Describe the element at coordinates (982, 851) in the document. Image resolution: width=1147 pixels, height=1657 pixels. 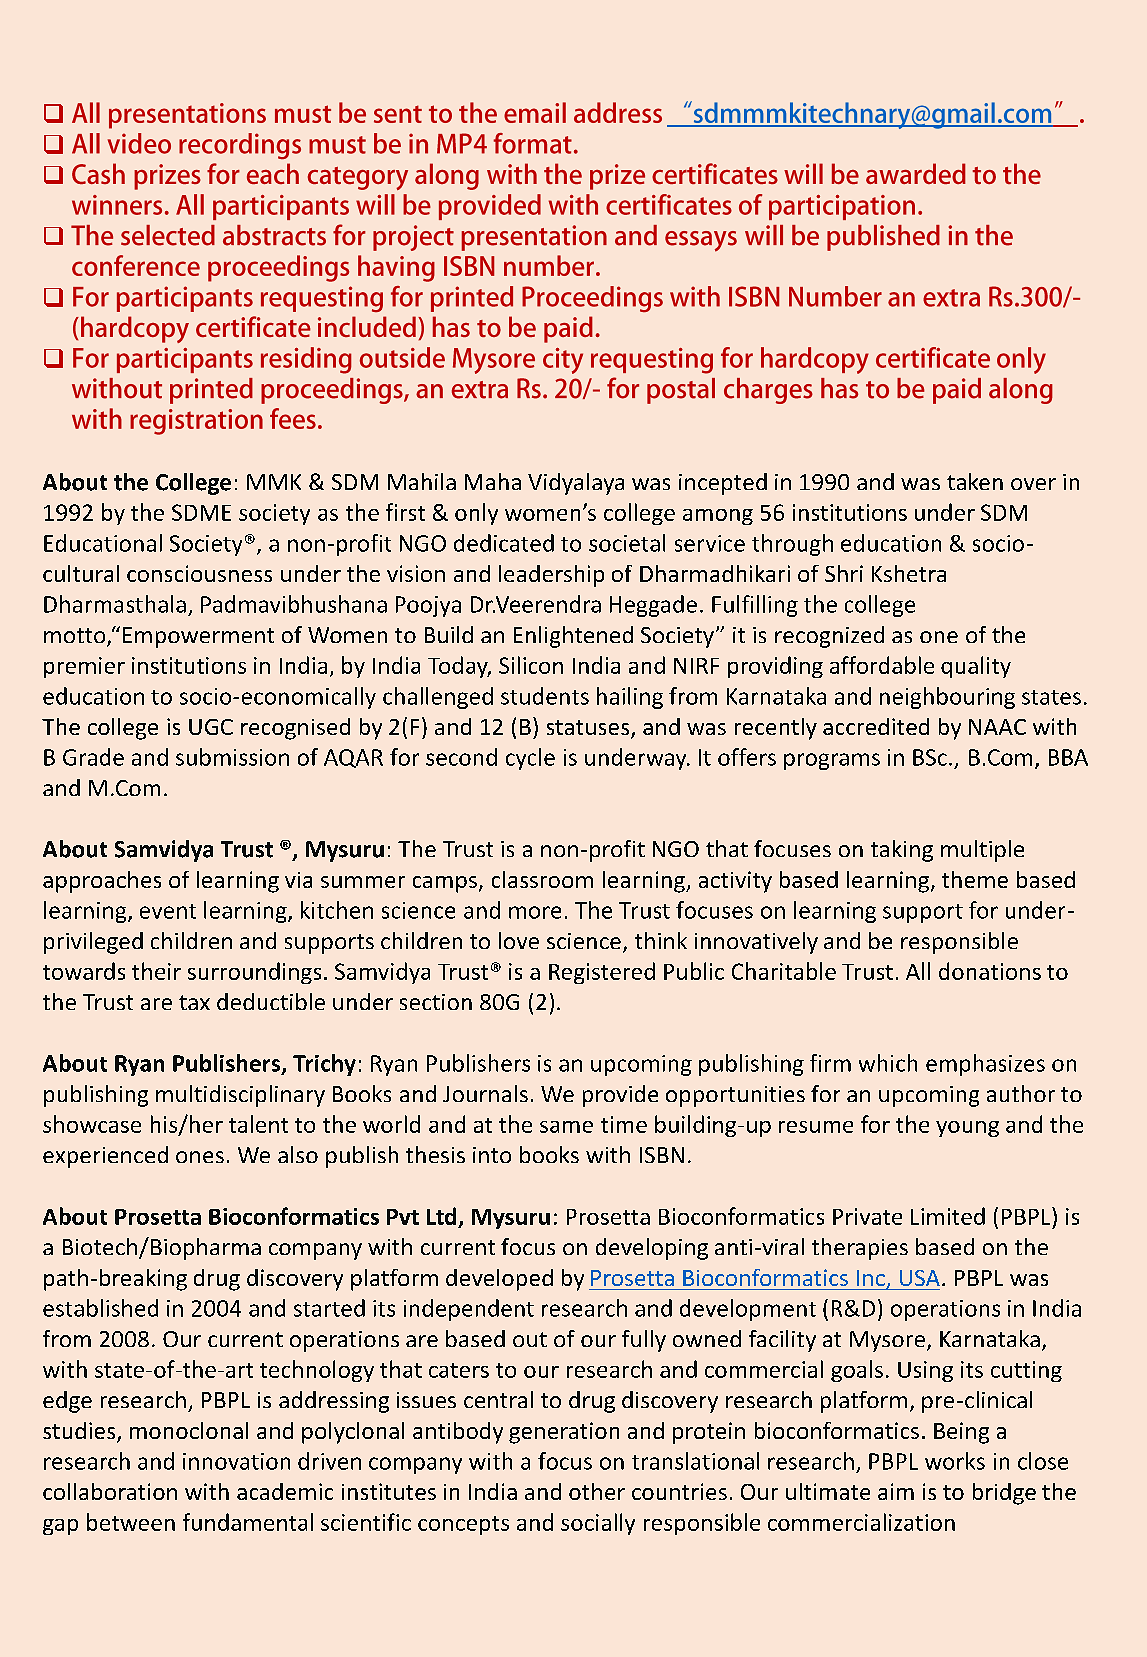
I see `multiple` at that location.
